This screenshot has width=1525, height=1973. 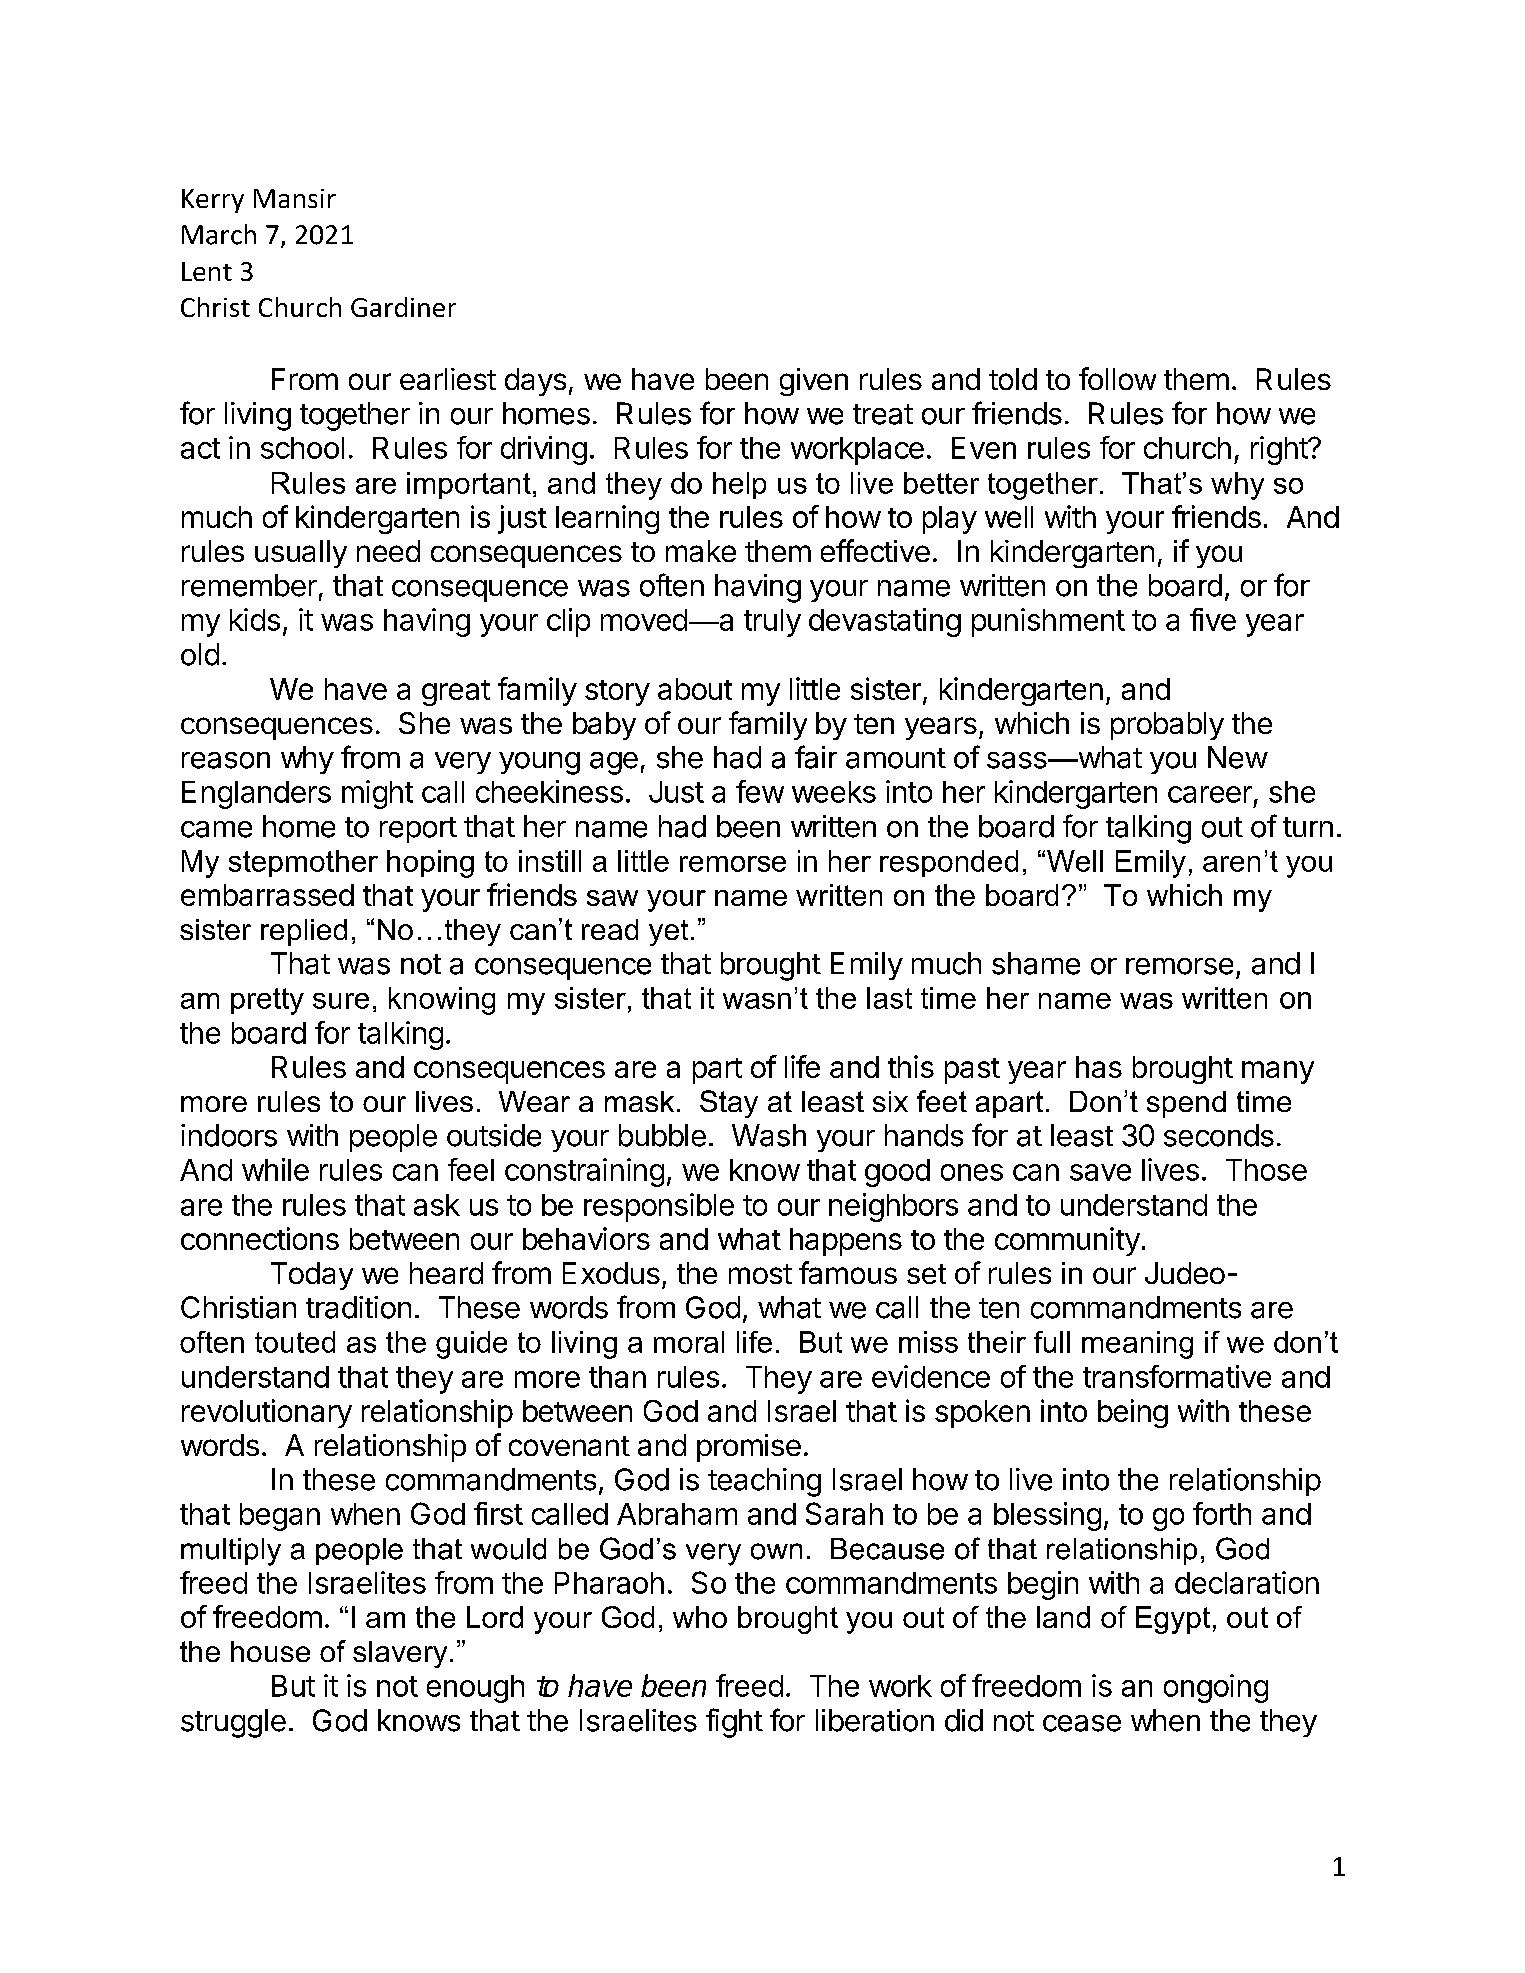 What do you see at coordinates (1213, 619) in the screenshot?
I see `five` at bounding box center [1213, 619].
